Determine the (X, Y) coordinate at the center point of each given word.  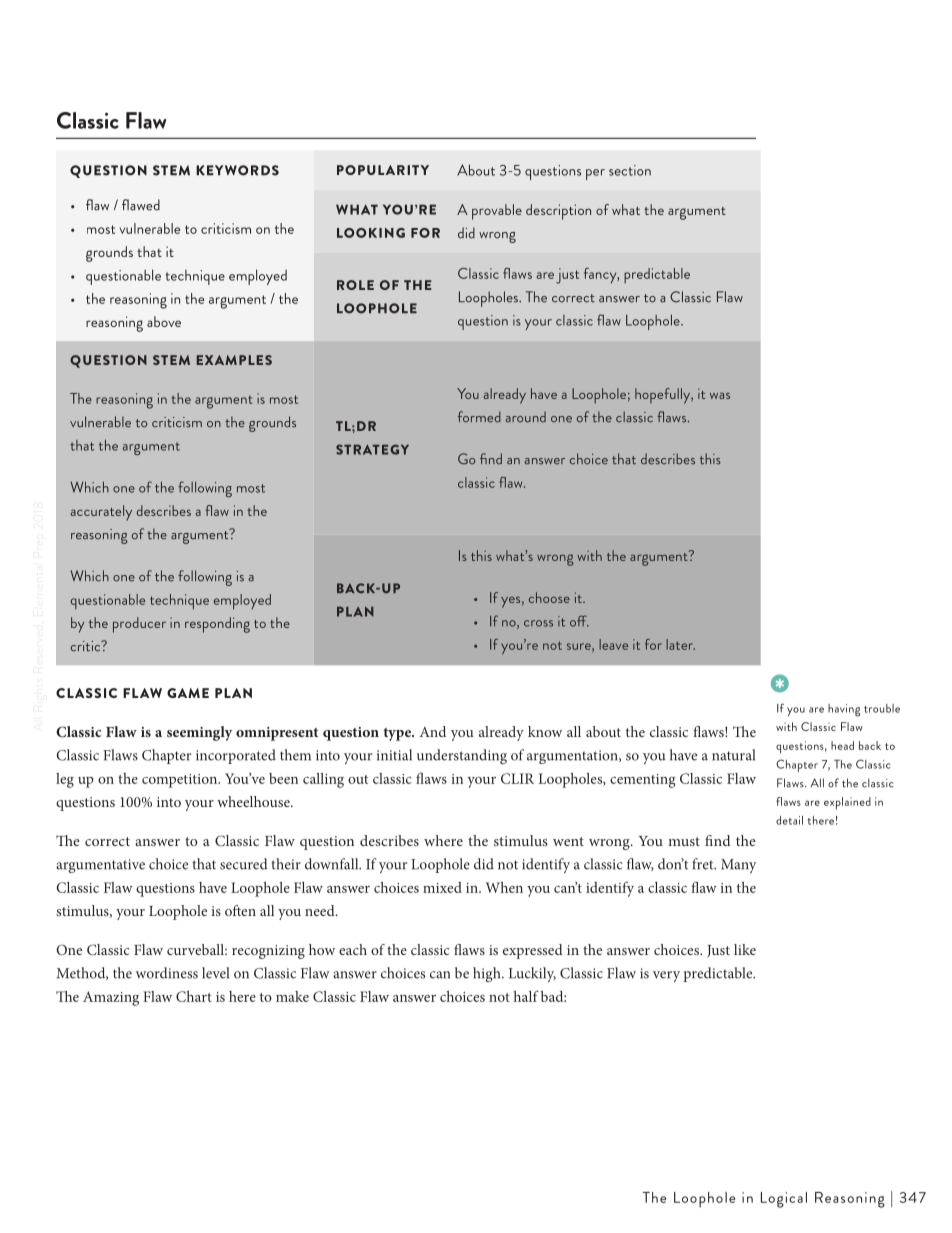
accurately (101, 513)
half (526, 996)
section (630, 170)
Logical (784, 1200)
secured (244, 864)
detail (789, 820)
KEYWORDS (237, 170)
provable (497, 212)
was (720, 395)
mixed (442, 887)
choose (549, 597)
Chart (194, 996)
